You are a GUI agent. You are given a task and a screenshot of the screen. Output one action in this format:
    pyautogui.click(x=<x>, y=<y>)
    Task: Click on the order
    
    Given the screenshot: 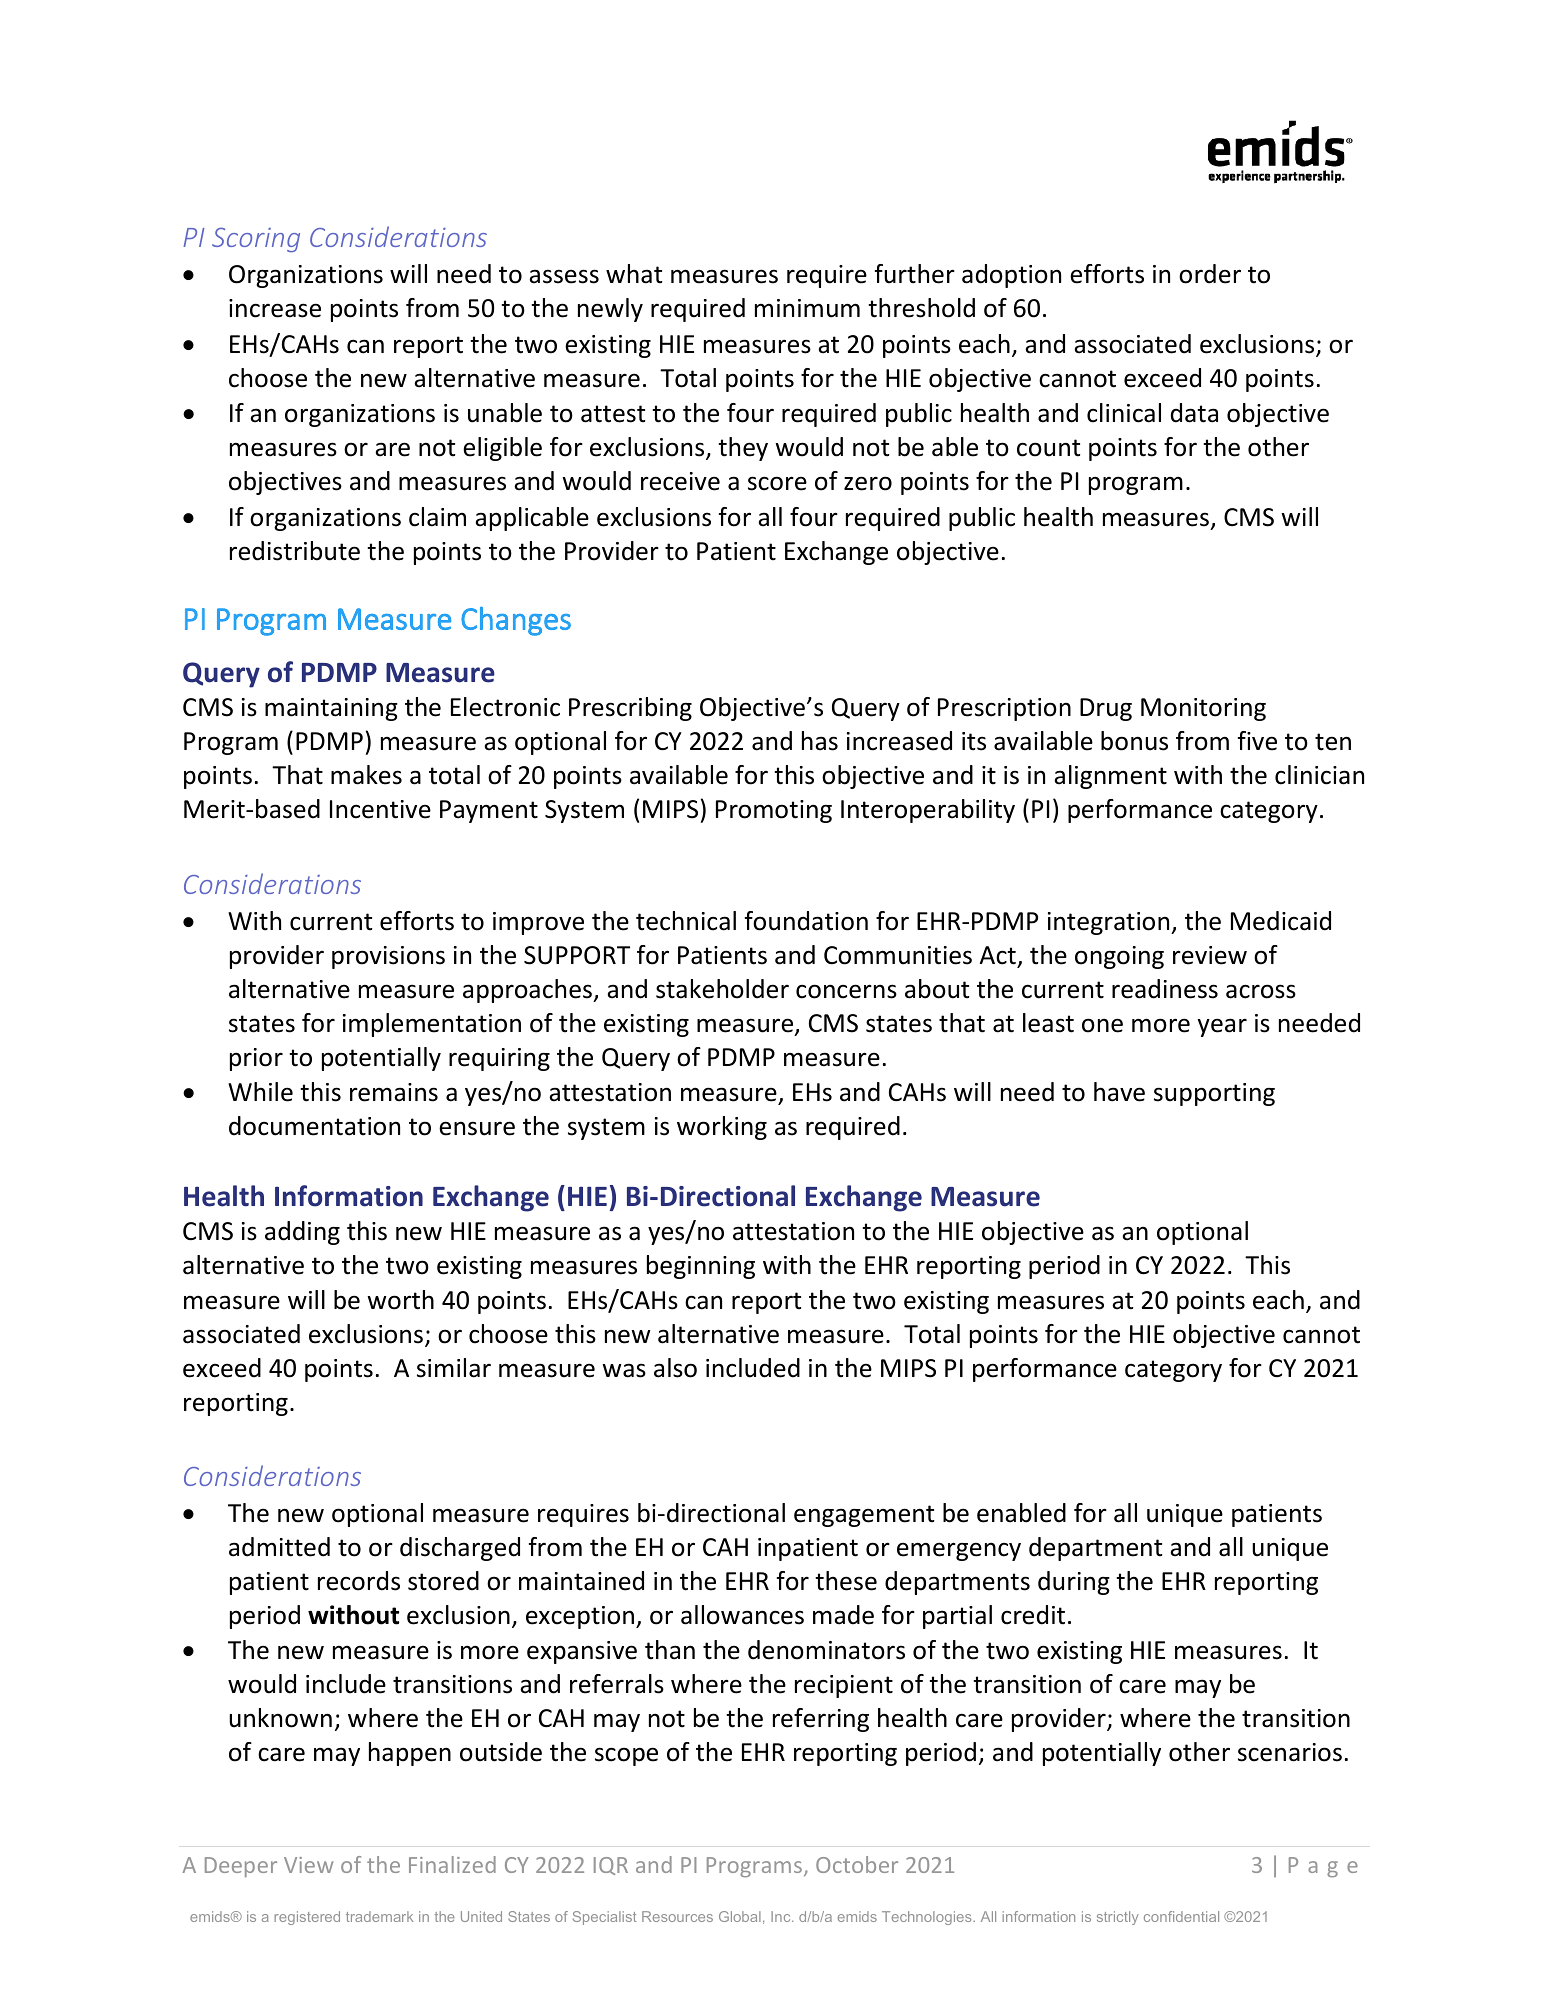 What is the action you would take?
    pyautogui.click(x=1210, y=274)
